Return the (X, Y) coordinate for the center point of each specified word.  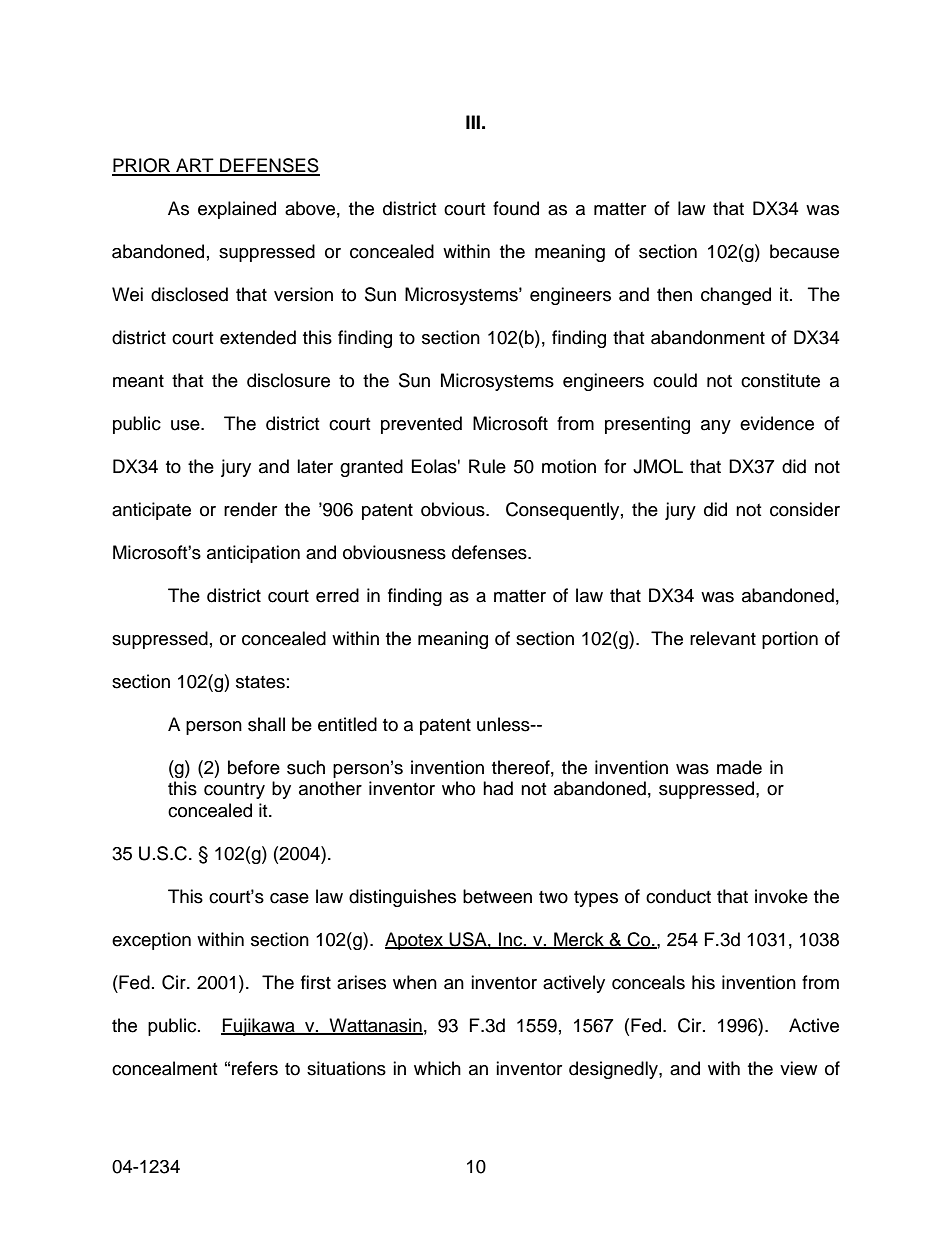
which (437, 1068)
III (473, 122)
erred (337, 595)
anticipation (253, 554)
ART (195, 166)
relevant (723, 638)
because (804, 251)
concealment (164, 1068)
